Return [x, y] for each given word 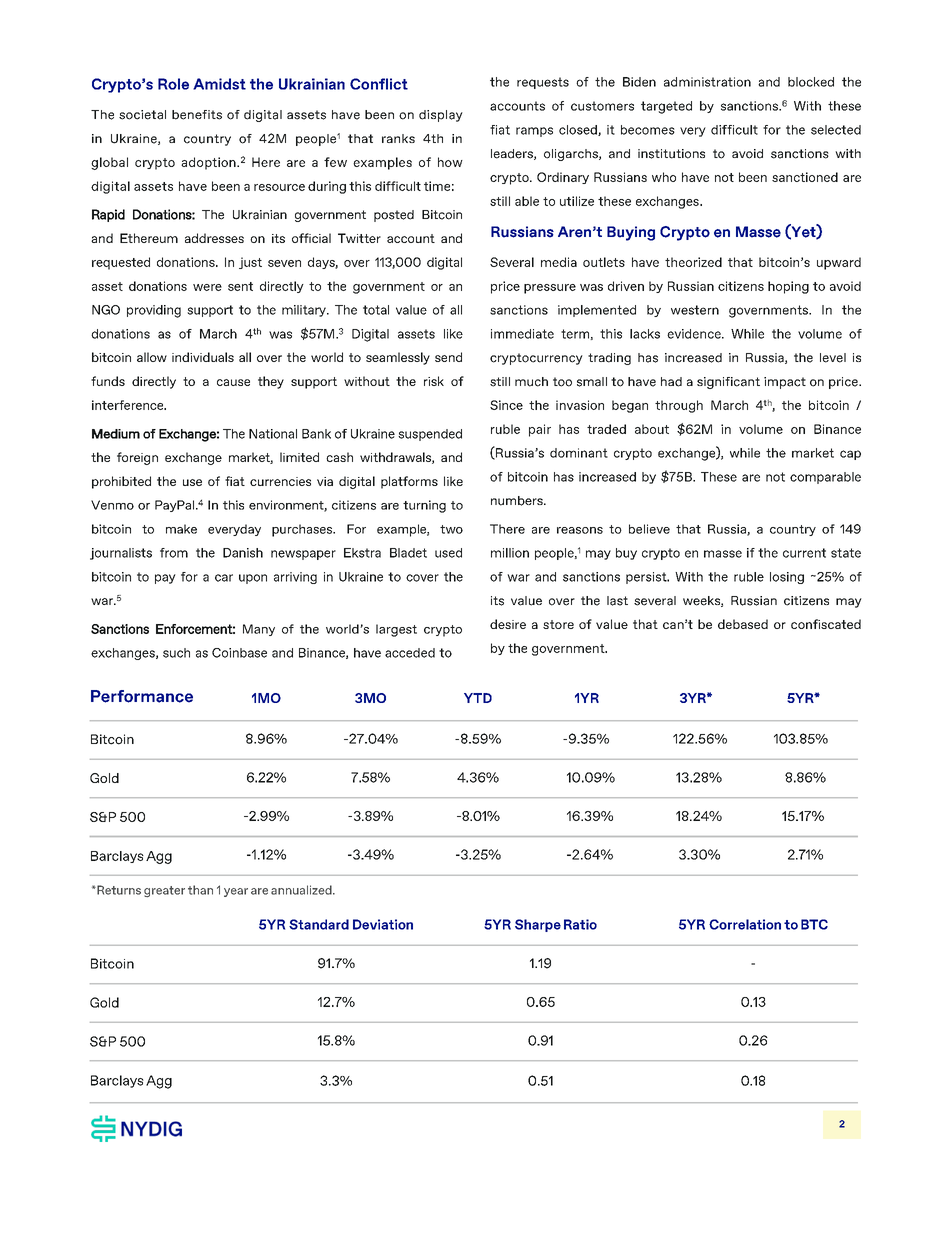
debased [743, 624]
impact [785, 383]
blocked [811, 82]
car [224, 578]
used [448, 553]
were [207, 287]
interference [129, 405]
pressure [550, 289]
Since [506, 405]
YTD [478, 698]
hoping [788, 287]
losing [787, 578]
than [200, 890]
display [441, 116]
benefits [197, 115]
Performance [142, 696]
